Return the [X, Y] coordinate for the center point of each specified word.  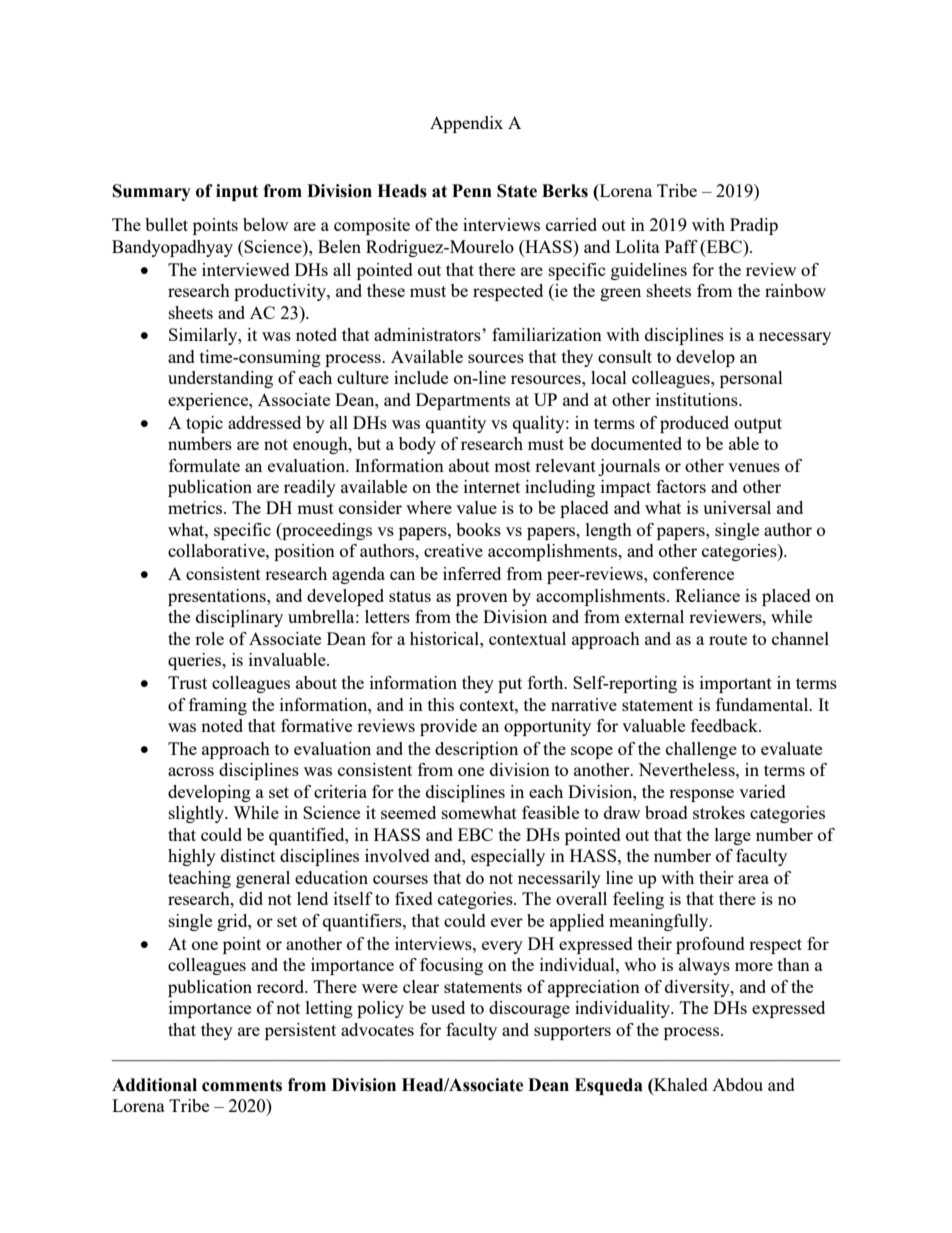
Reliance [707, 595]
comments [242, 1085]
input [237, 192]
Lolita [637, 246]
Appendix [466, 124]
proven [482, 599]
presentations [218, 597]
